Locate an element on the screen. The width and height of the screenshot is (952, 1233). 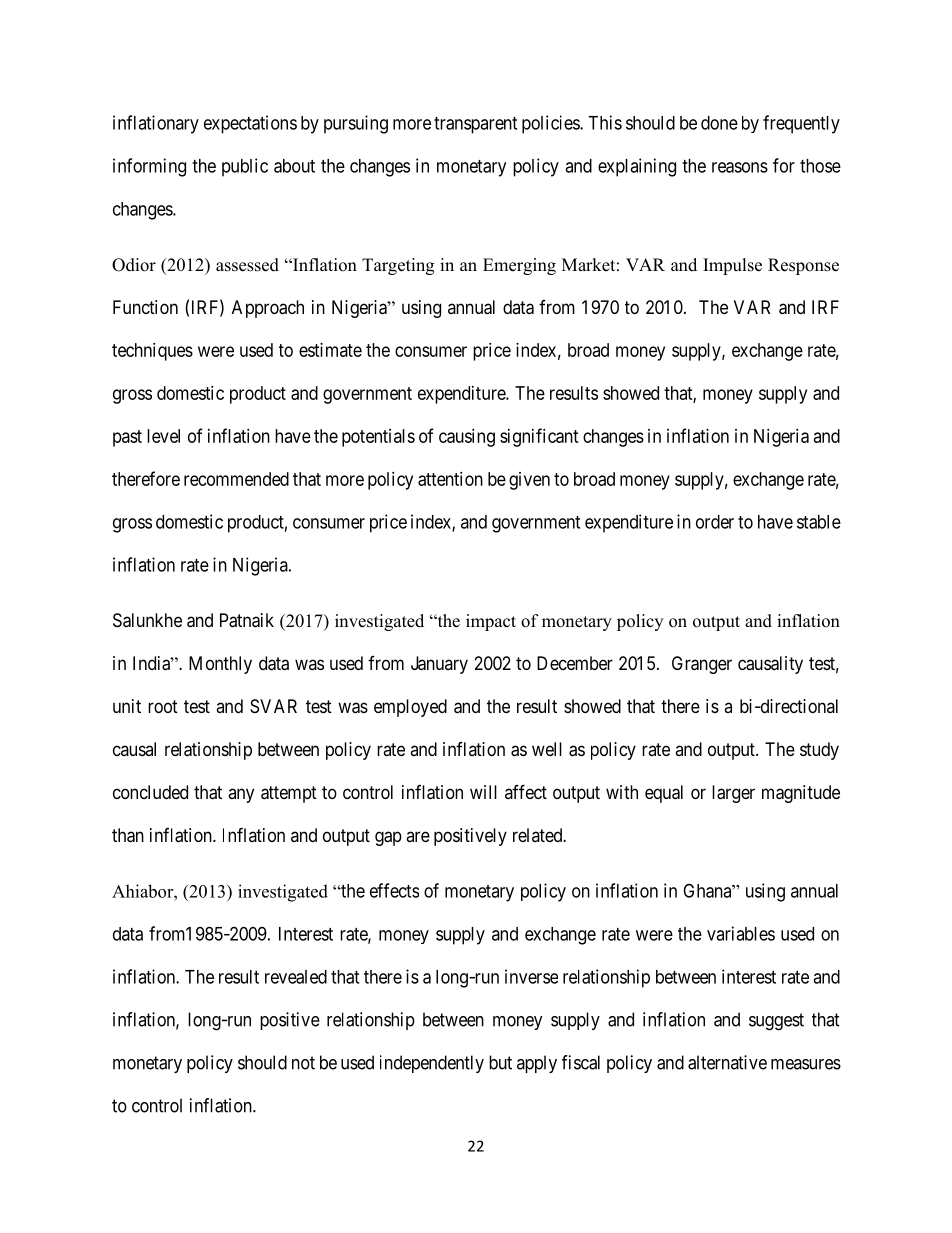
transparent is located at coordinates (475, 125).
